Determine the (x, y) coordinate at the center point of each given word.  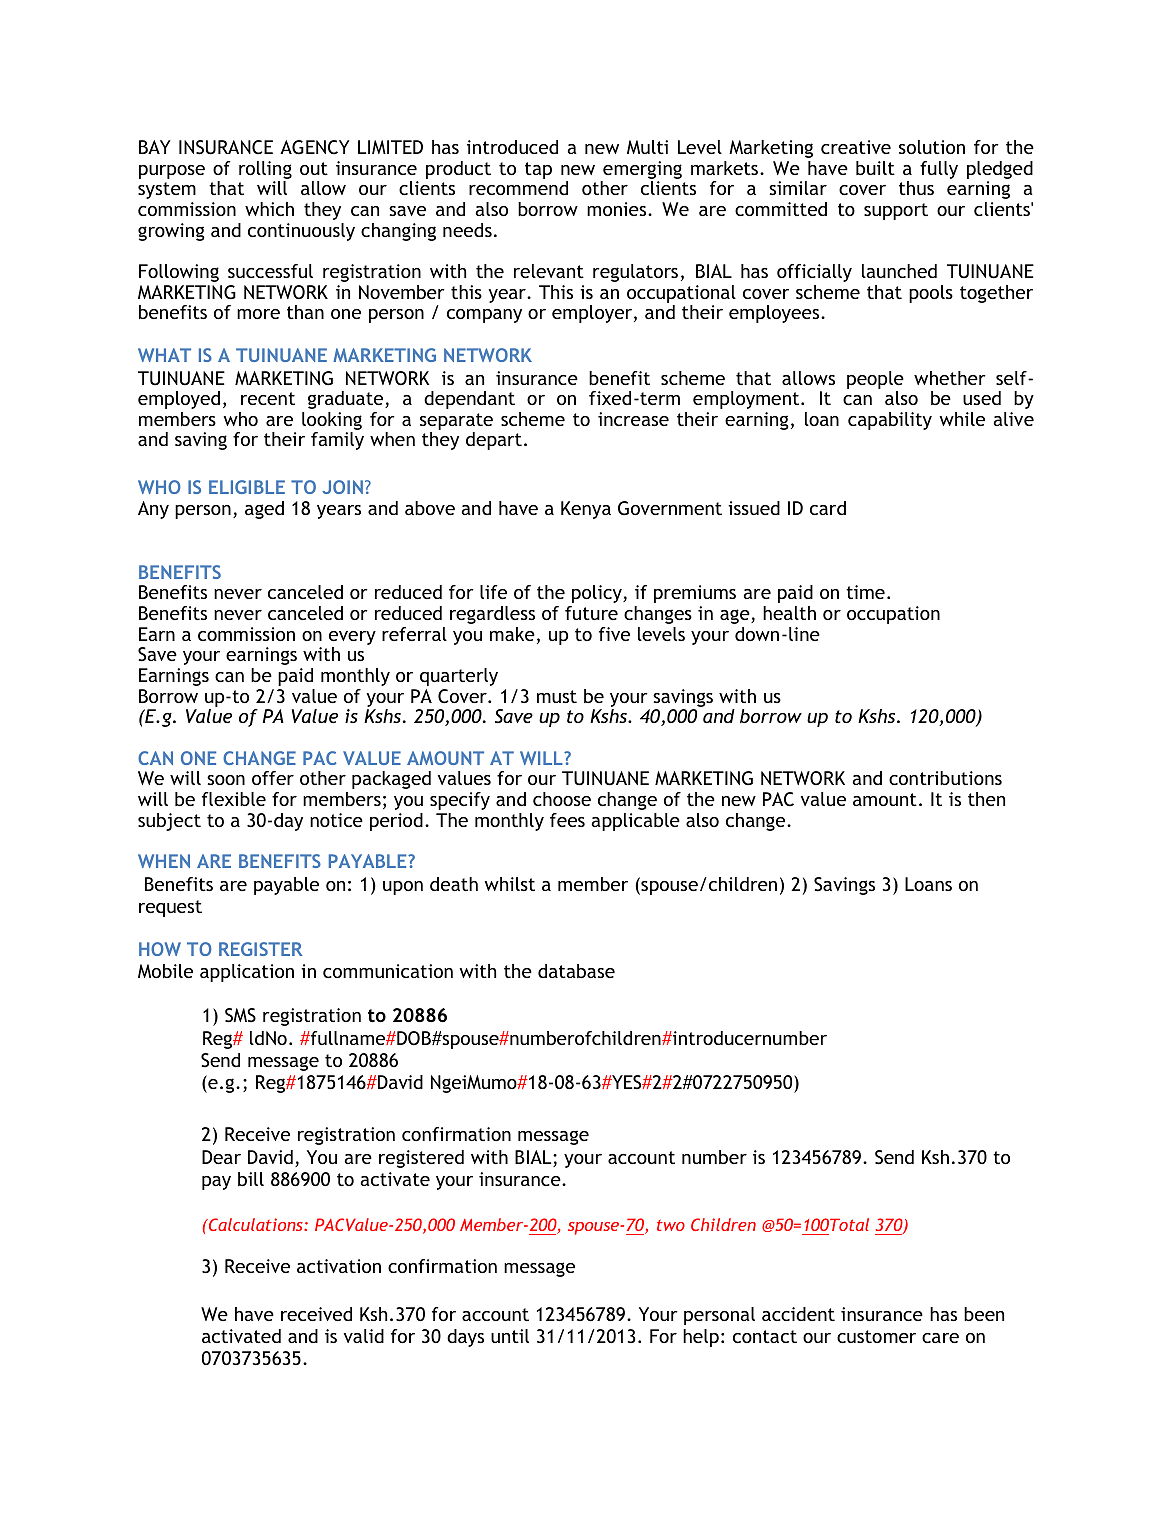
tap (538, 170)
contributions (945, 778)
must (557, 696)
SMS (240, 1015)
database (576, 971)
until (510, 1336)
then (986, 799)
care (940, 1338)
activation (339, 1266)
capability (890, 421)
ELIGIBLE (247, 487)
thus (916, 188)
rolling (265, 170)
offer (273, 778)
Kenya (586, 510)
